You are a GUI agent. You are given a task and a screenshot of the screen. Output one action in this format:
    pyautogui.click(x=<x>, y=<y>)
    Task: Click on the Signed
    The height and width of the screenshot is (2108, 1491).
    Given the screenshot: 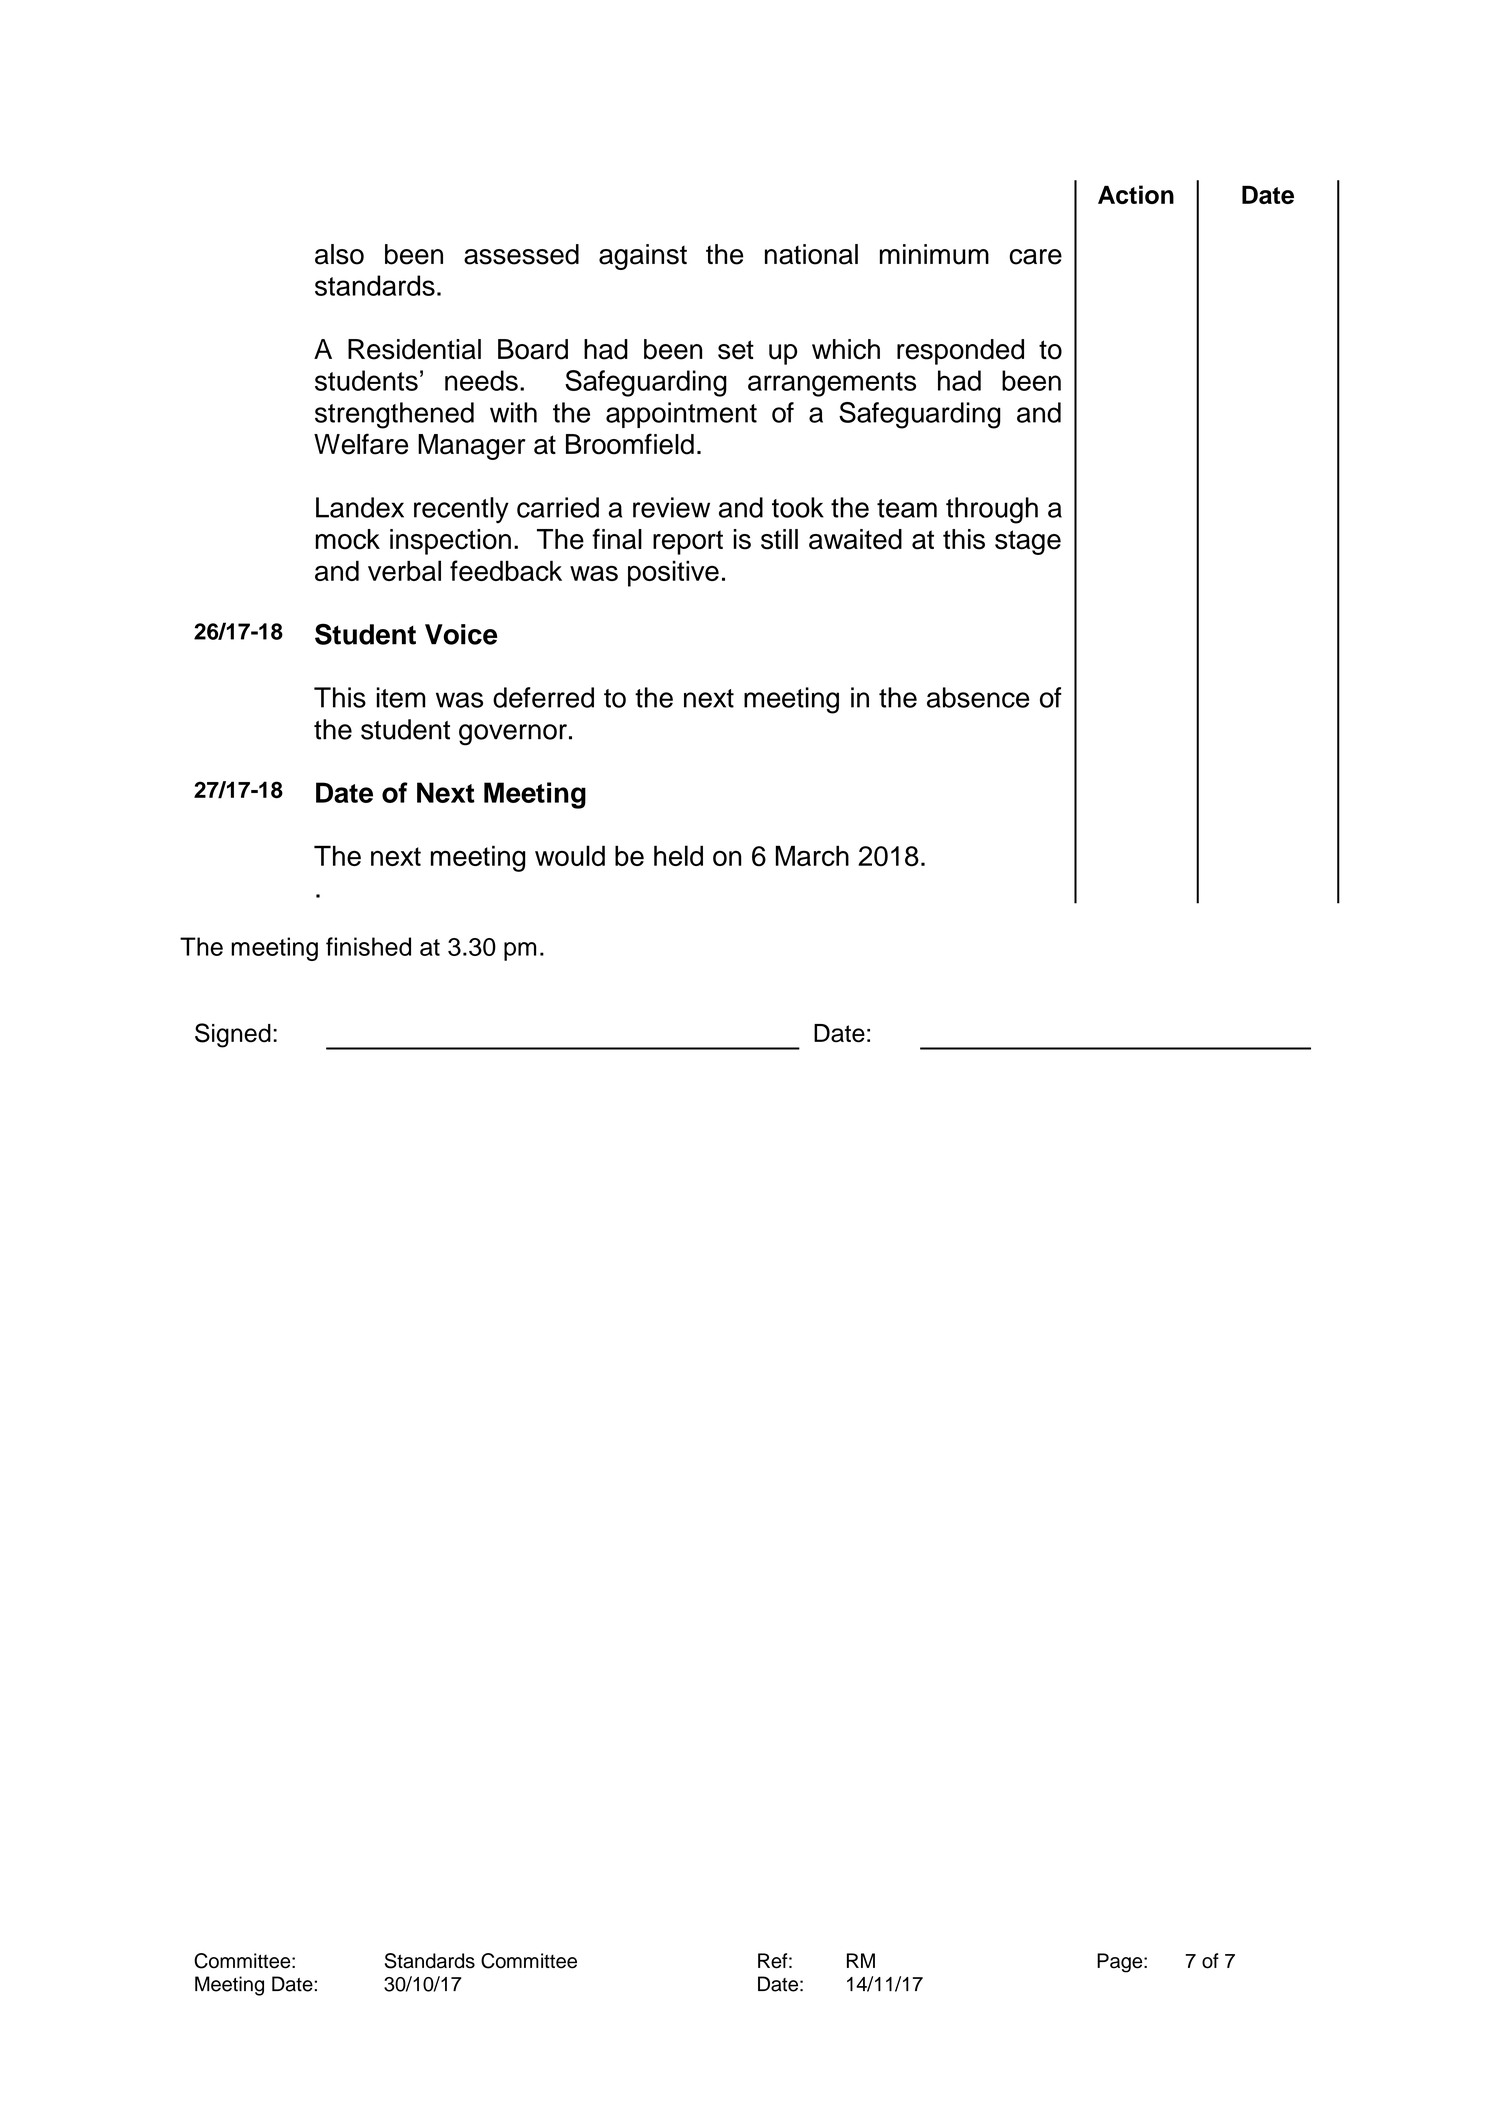 What is the action you would take?
    pyautogui.click(x=233, y=1035)
